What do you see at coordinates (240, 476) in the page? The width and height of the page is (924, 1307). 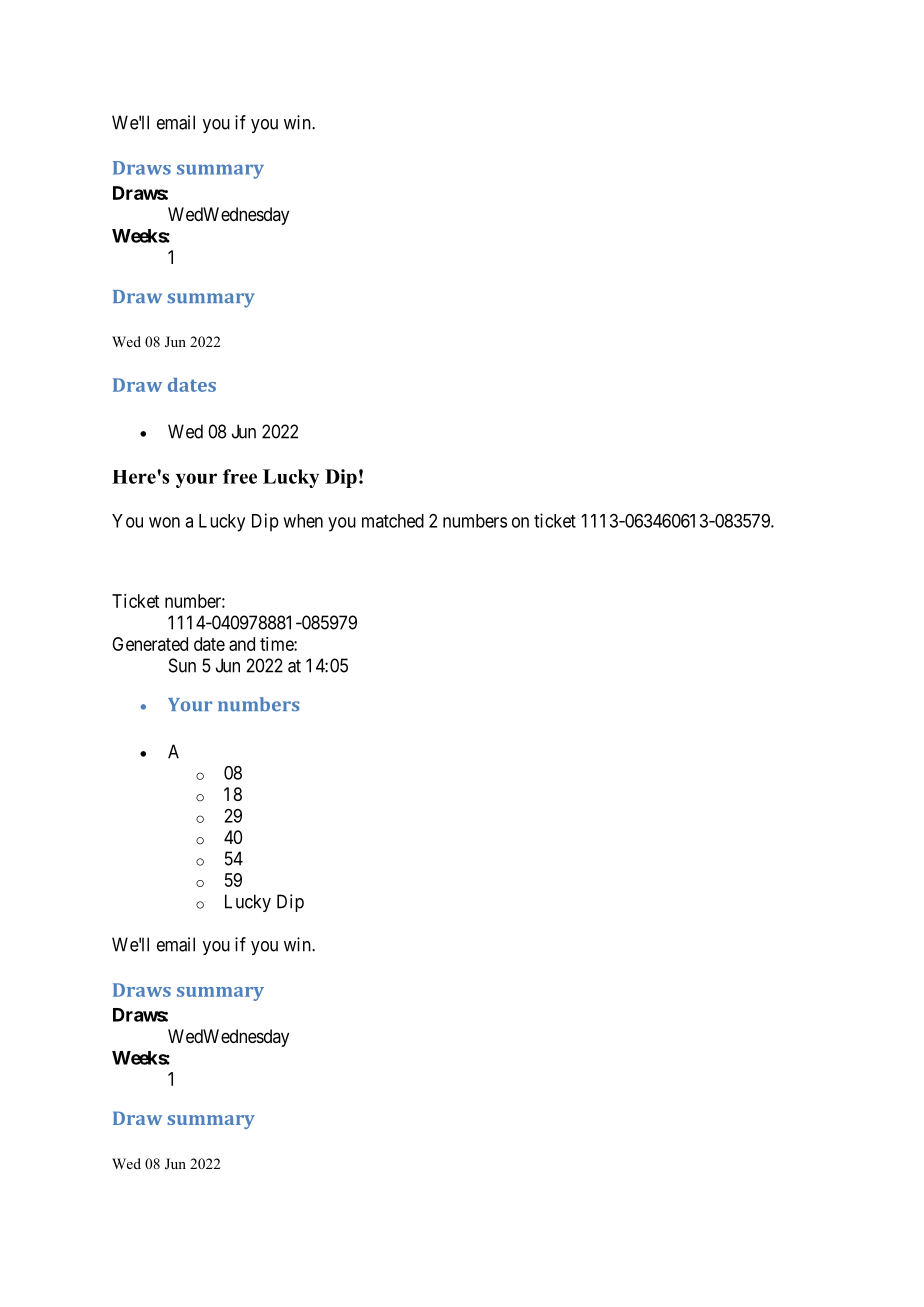 I see `free` at bounding box center [240, 476].
